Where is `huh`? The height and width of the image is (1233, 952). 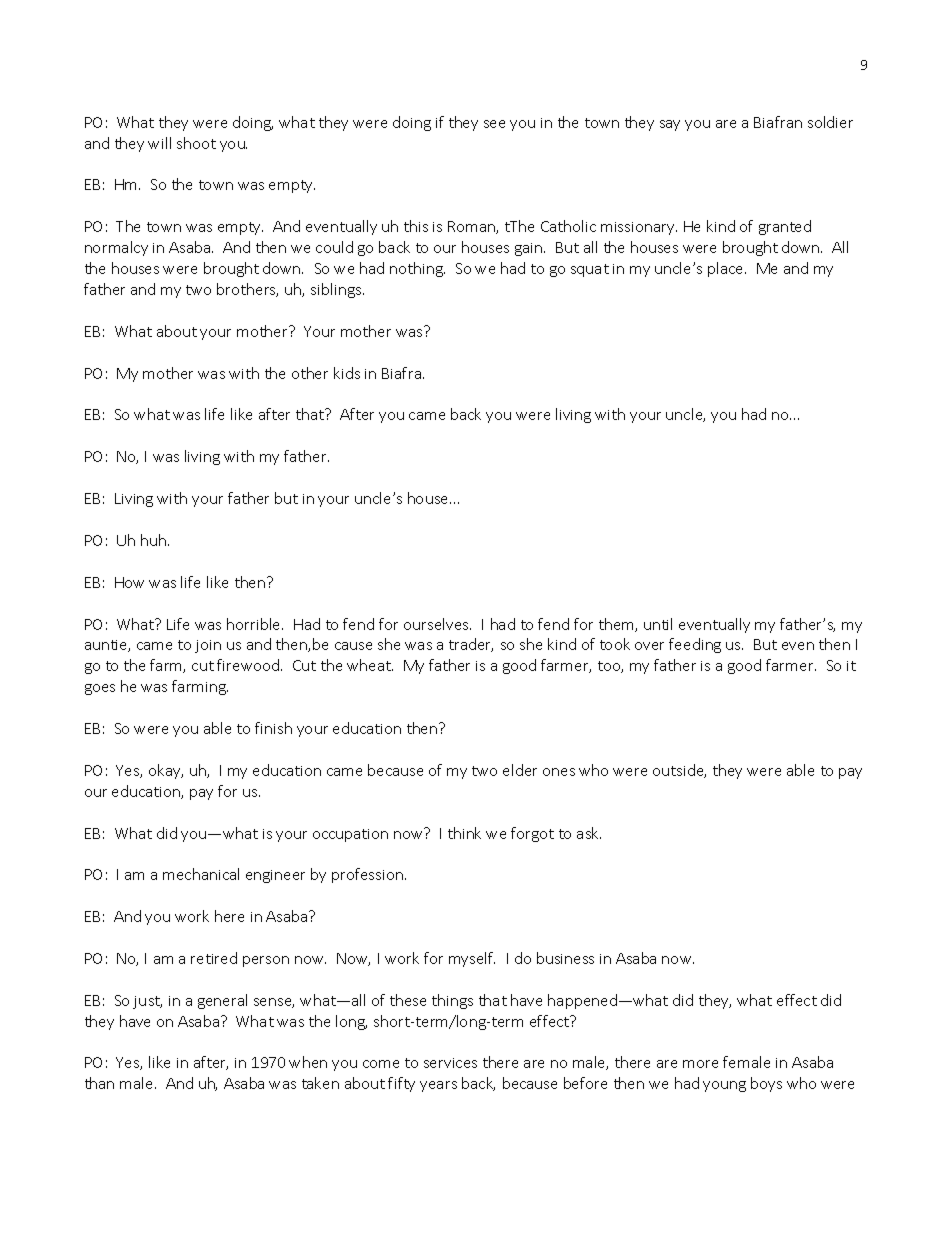 huh is located at coordinates (155, 540).
